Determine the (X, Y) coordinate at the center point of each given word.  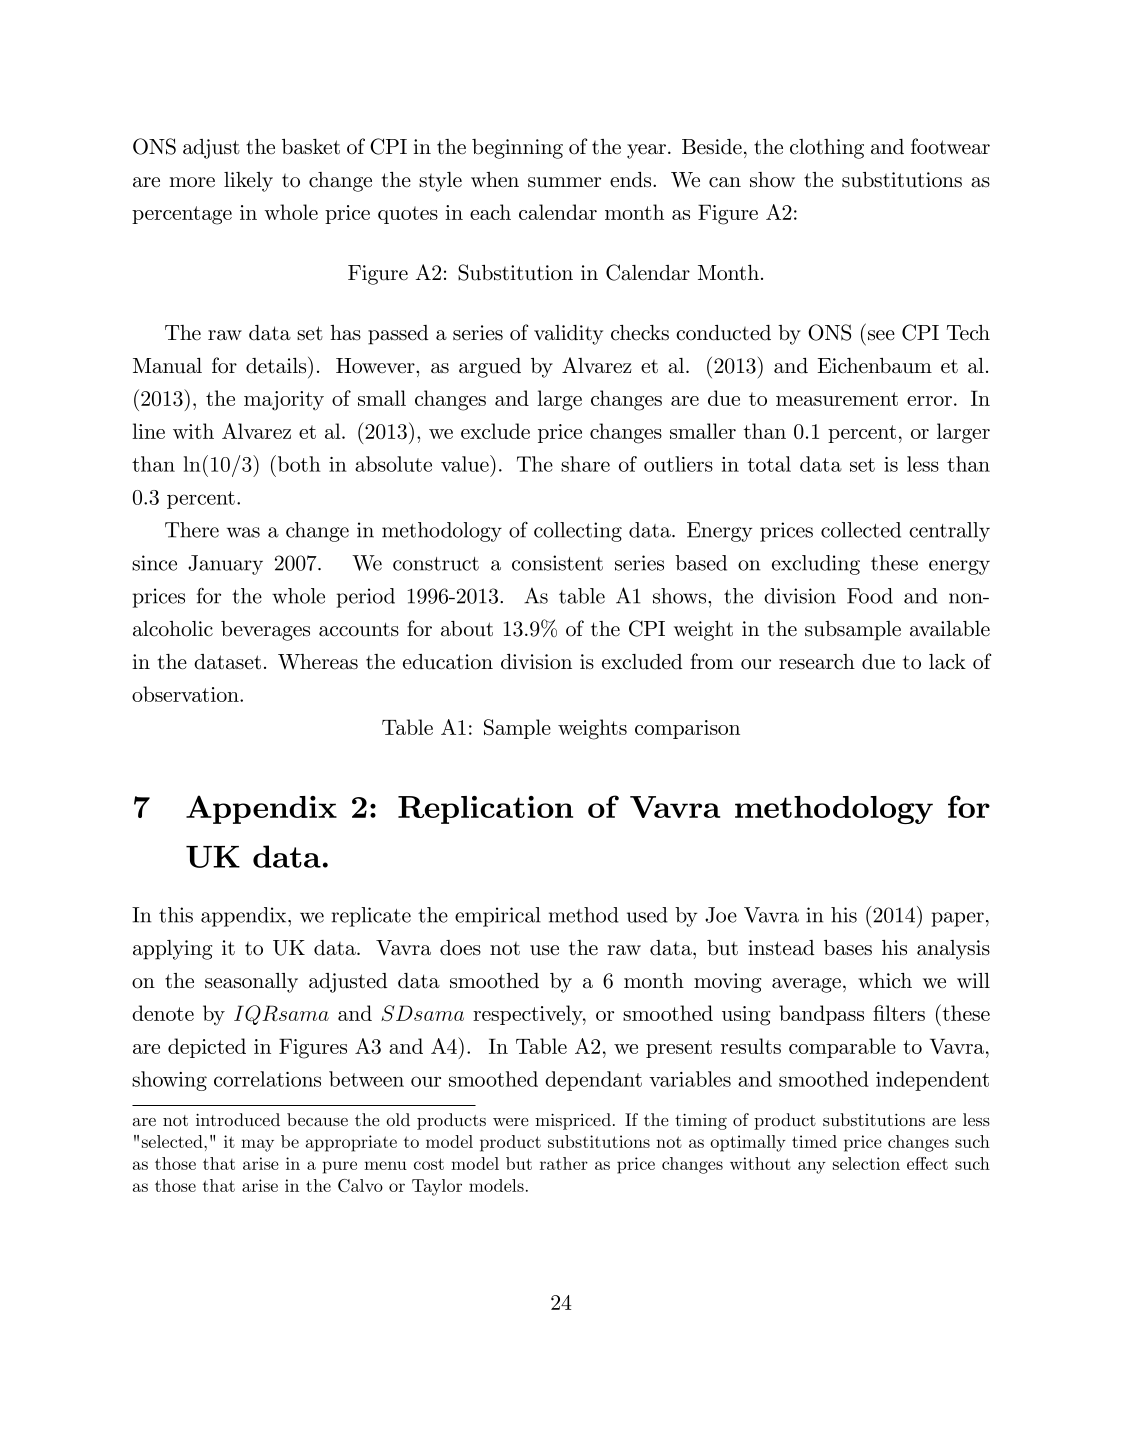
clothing (827, 149)
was (243, 532)
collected (861, 530)
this (176, 915)
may (257, 1145)
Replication (485, 810)
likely (248, 182)
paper (957, 919)
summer (564, 182)
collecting (578, 532)
